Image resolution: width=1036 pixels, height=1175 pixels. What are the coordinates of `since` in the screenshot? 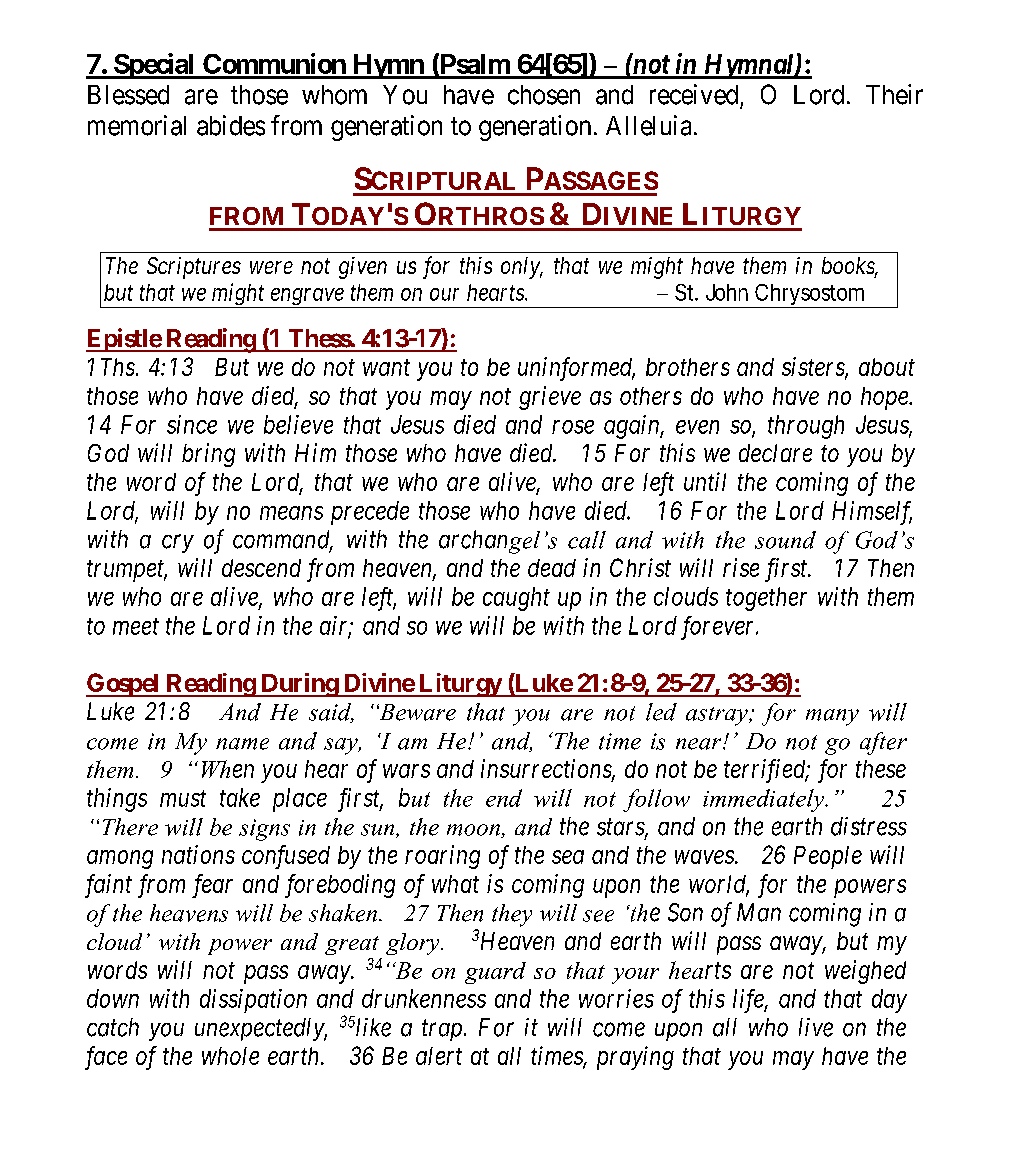 It's located at (192, 424).
